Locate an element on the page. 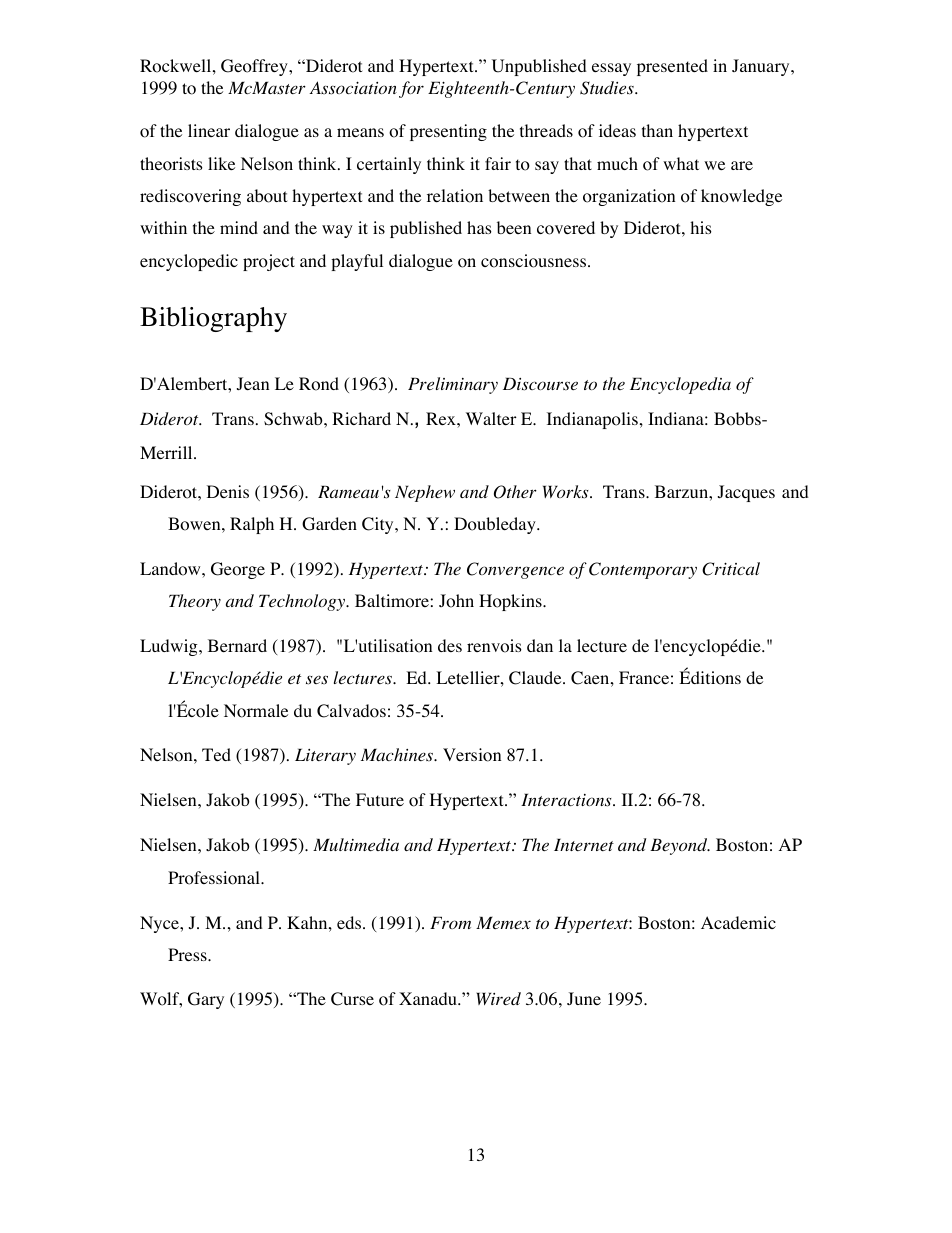 The height and width of the page is (1233, 952). Normale is located at coordinates (256, 711).
